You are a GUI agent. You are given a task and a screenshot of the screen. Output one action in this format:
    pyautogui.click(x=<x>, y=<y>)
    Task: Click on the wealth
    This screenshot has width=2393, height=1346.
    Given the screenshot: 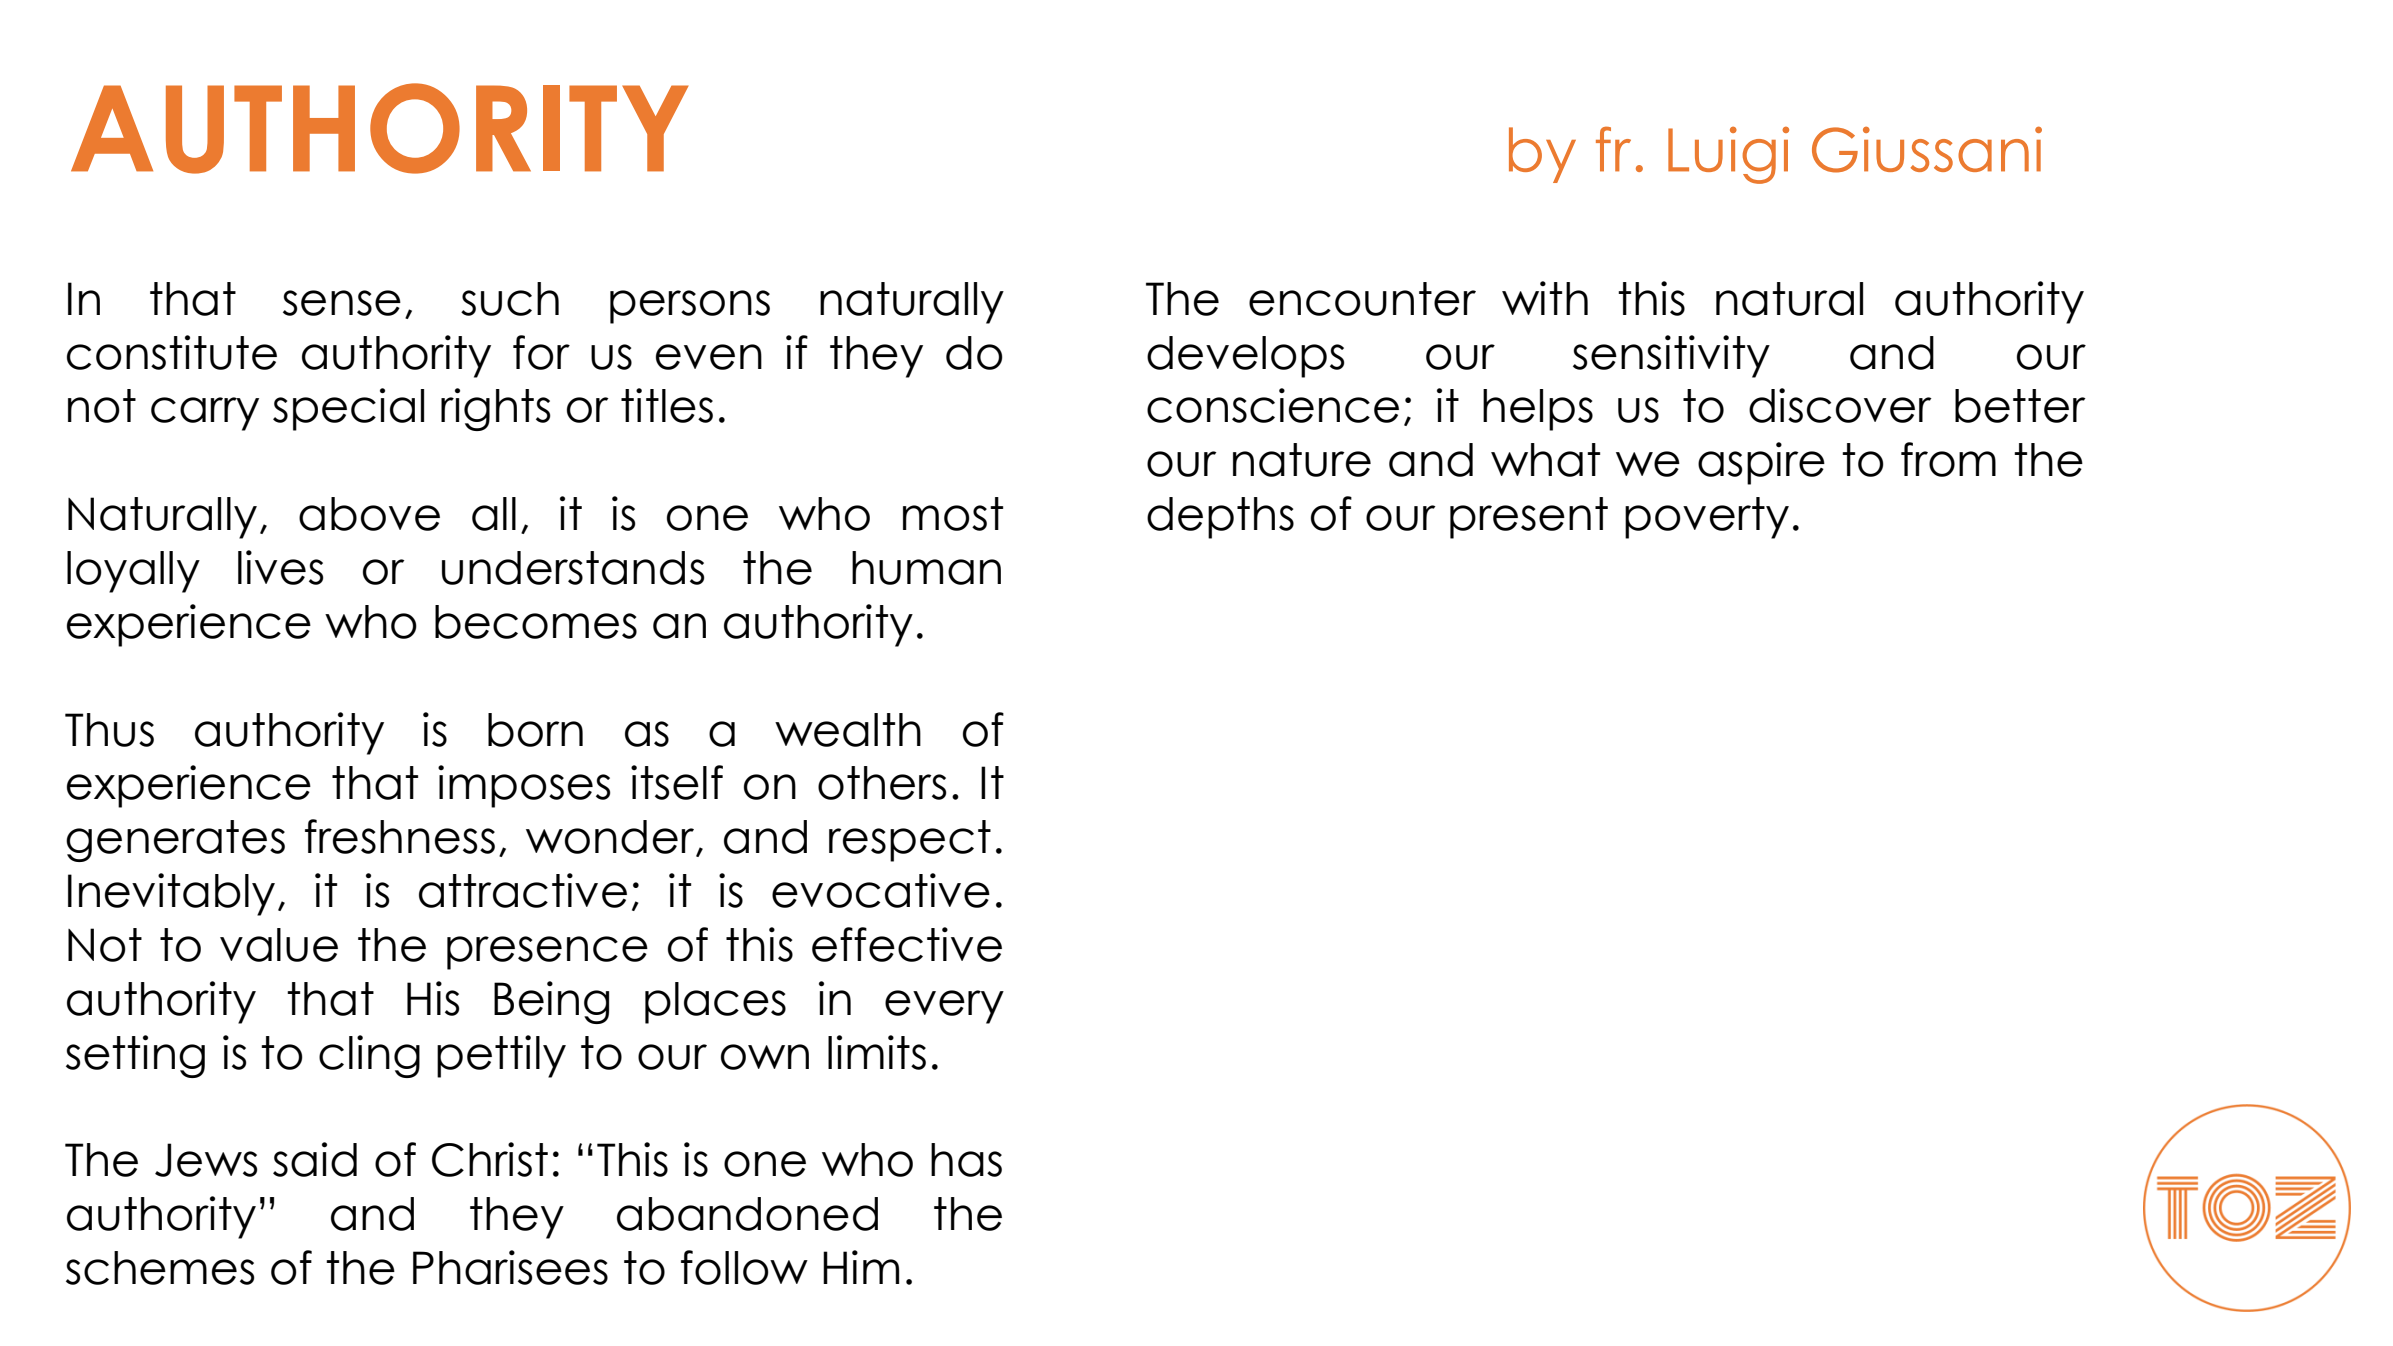 What is the action you would take?
    pyautogui.click(x=848, y=730)
